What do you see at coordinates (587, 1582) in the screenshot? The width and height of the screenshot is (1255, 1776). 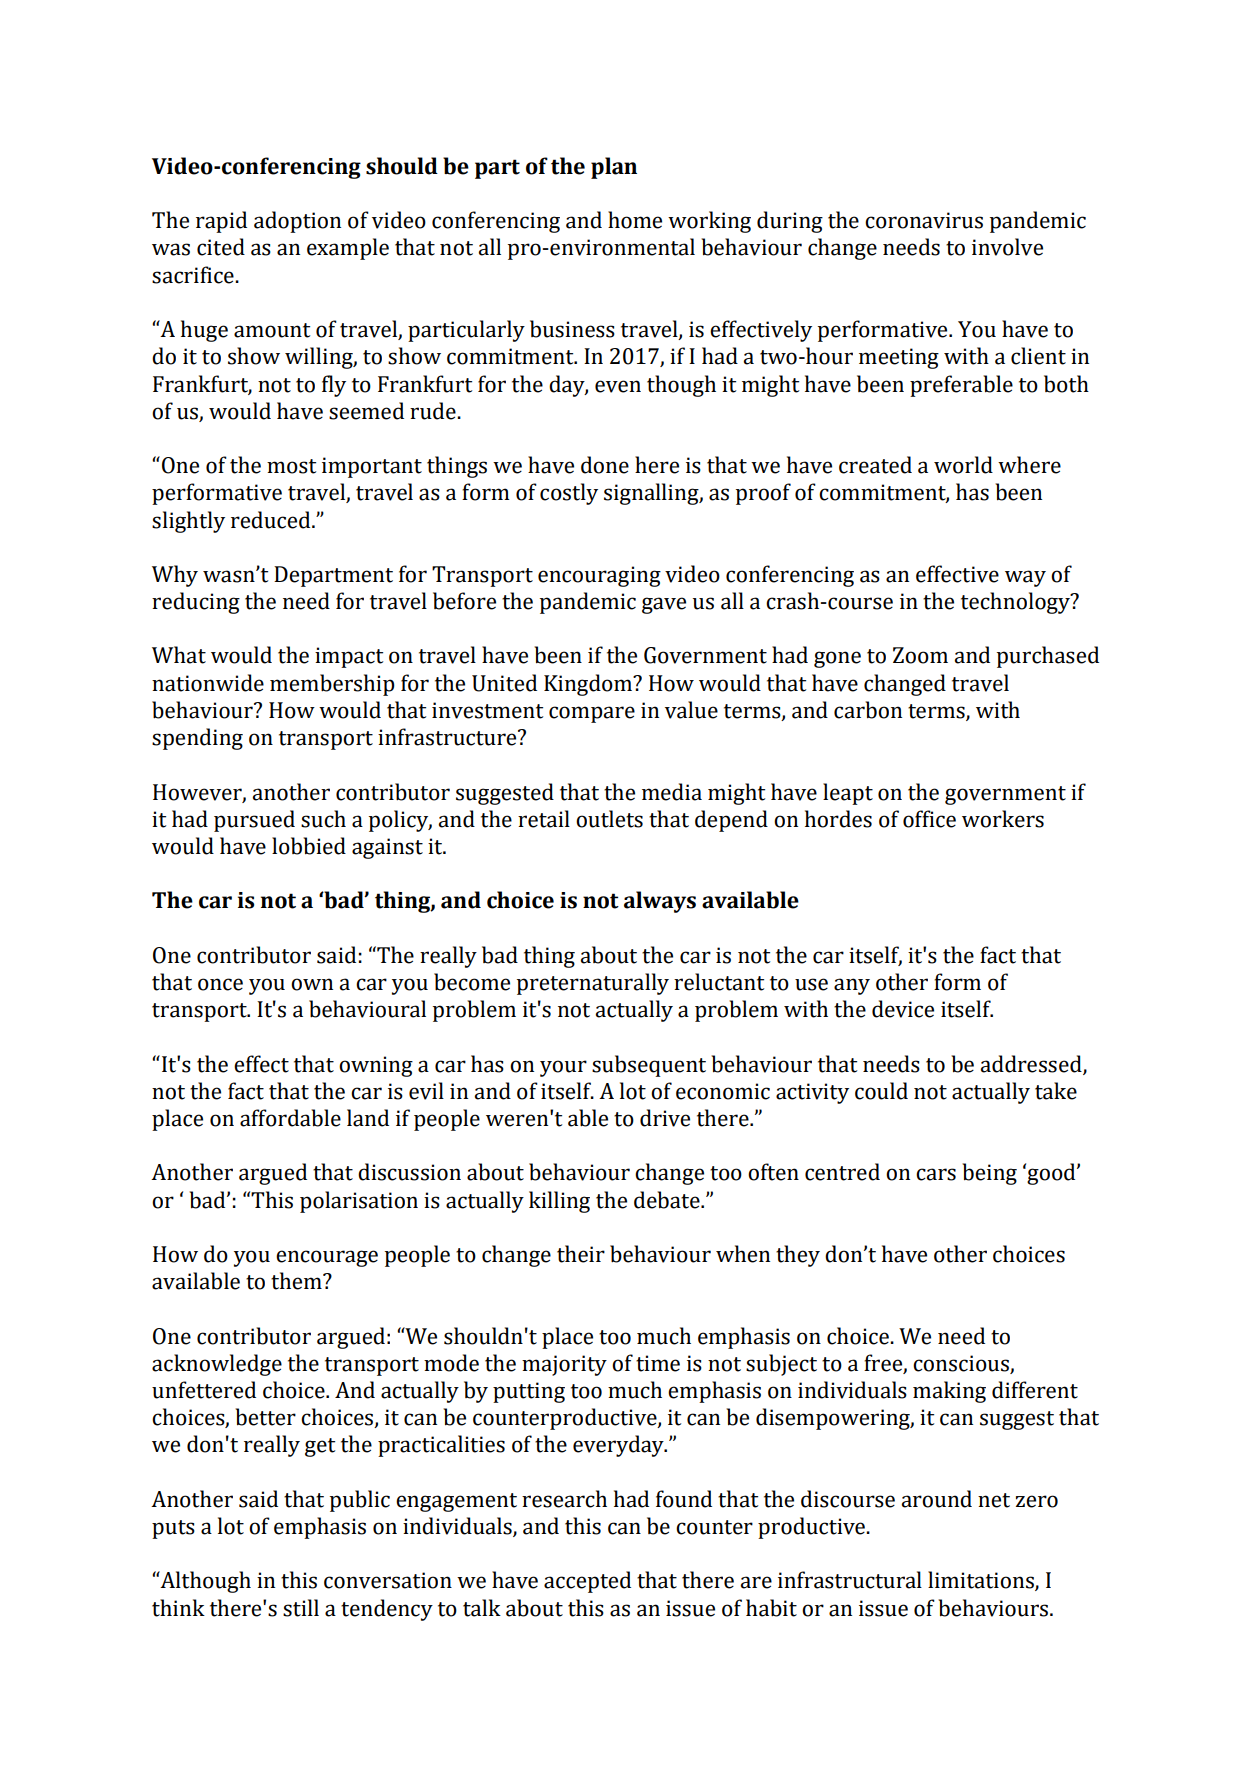 I see `accepted` at bounding box center [587, 1582].
